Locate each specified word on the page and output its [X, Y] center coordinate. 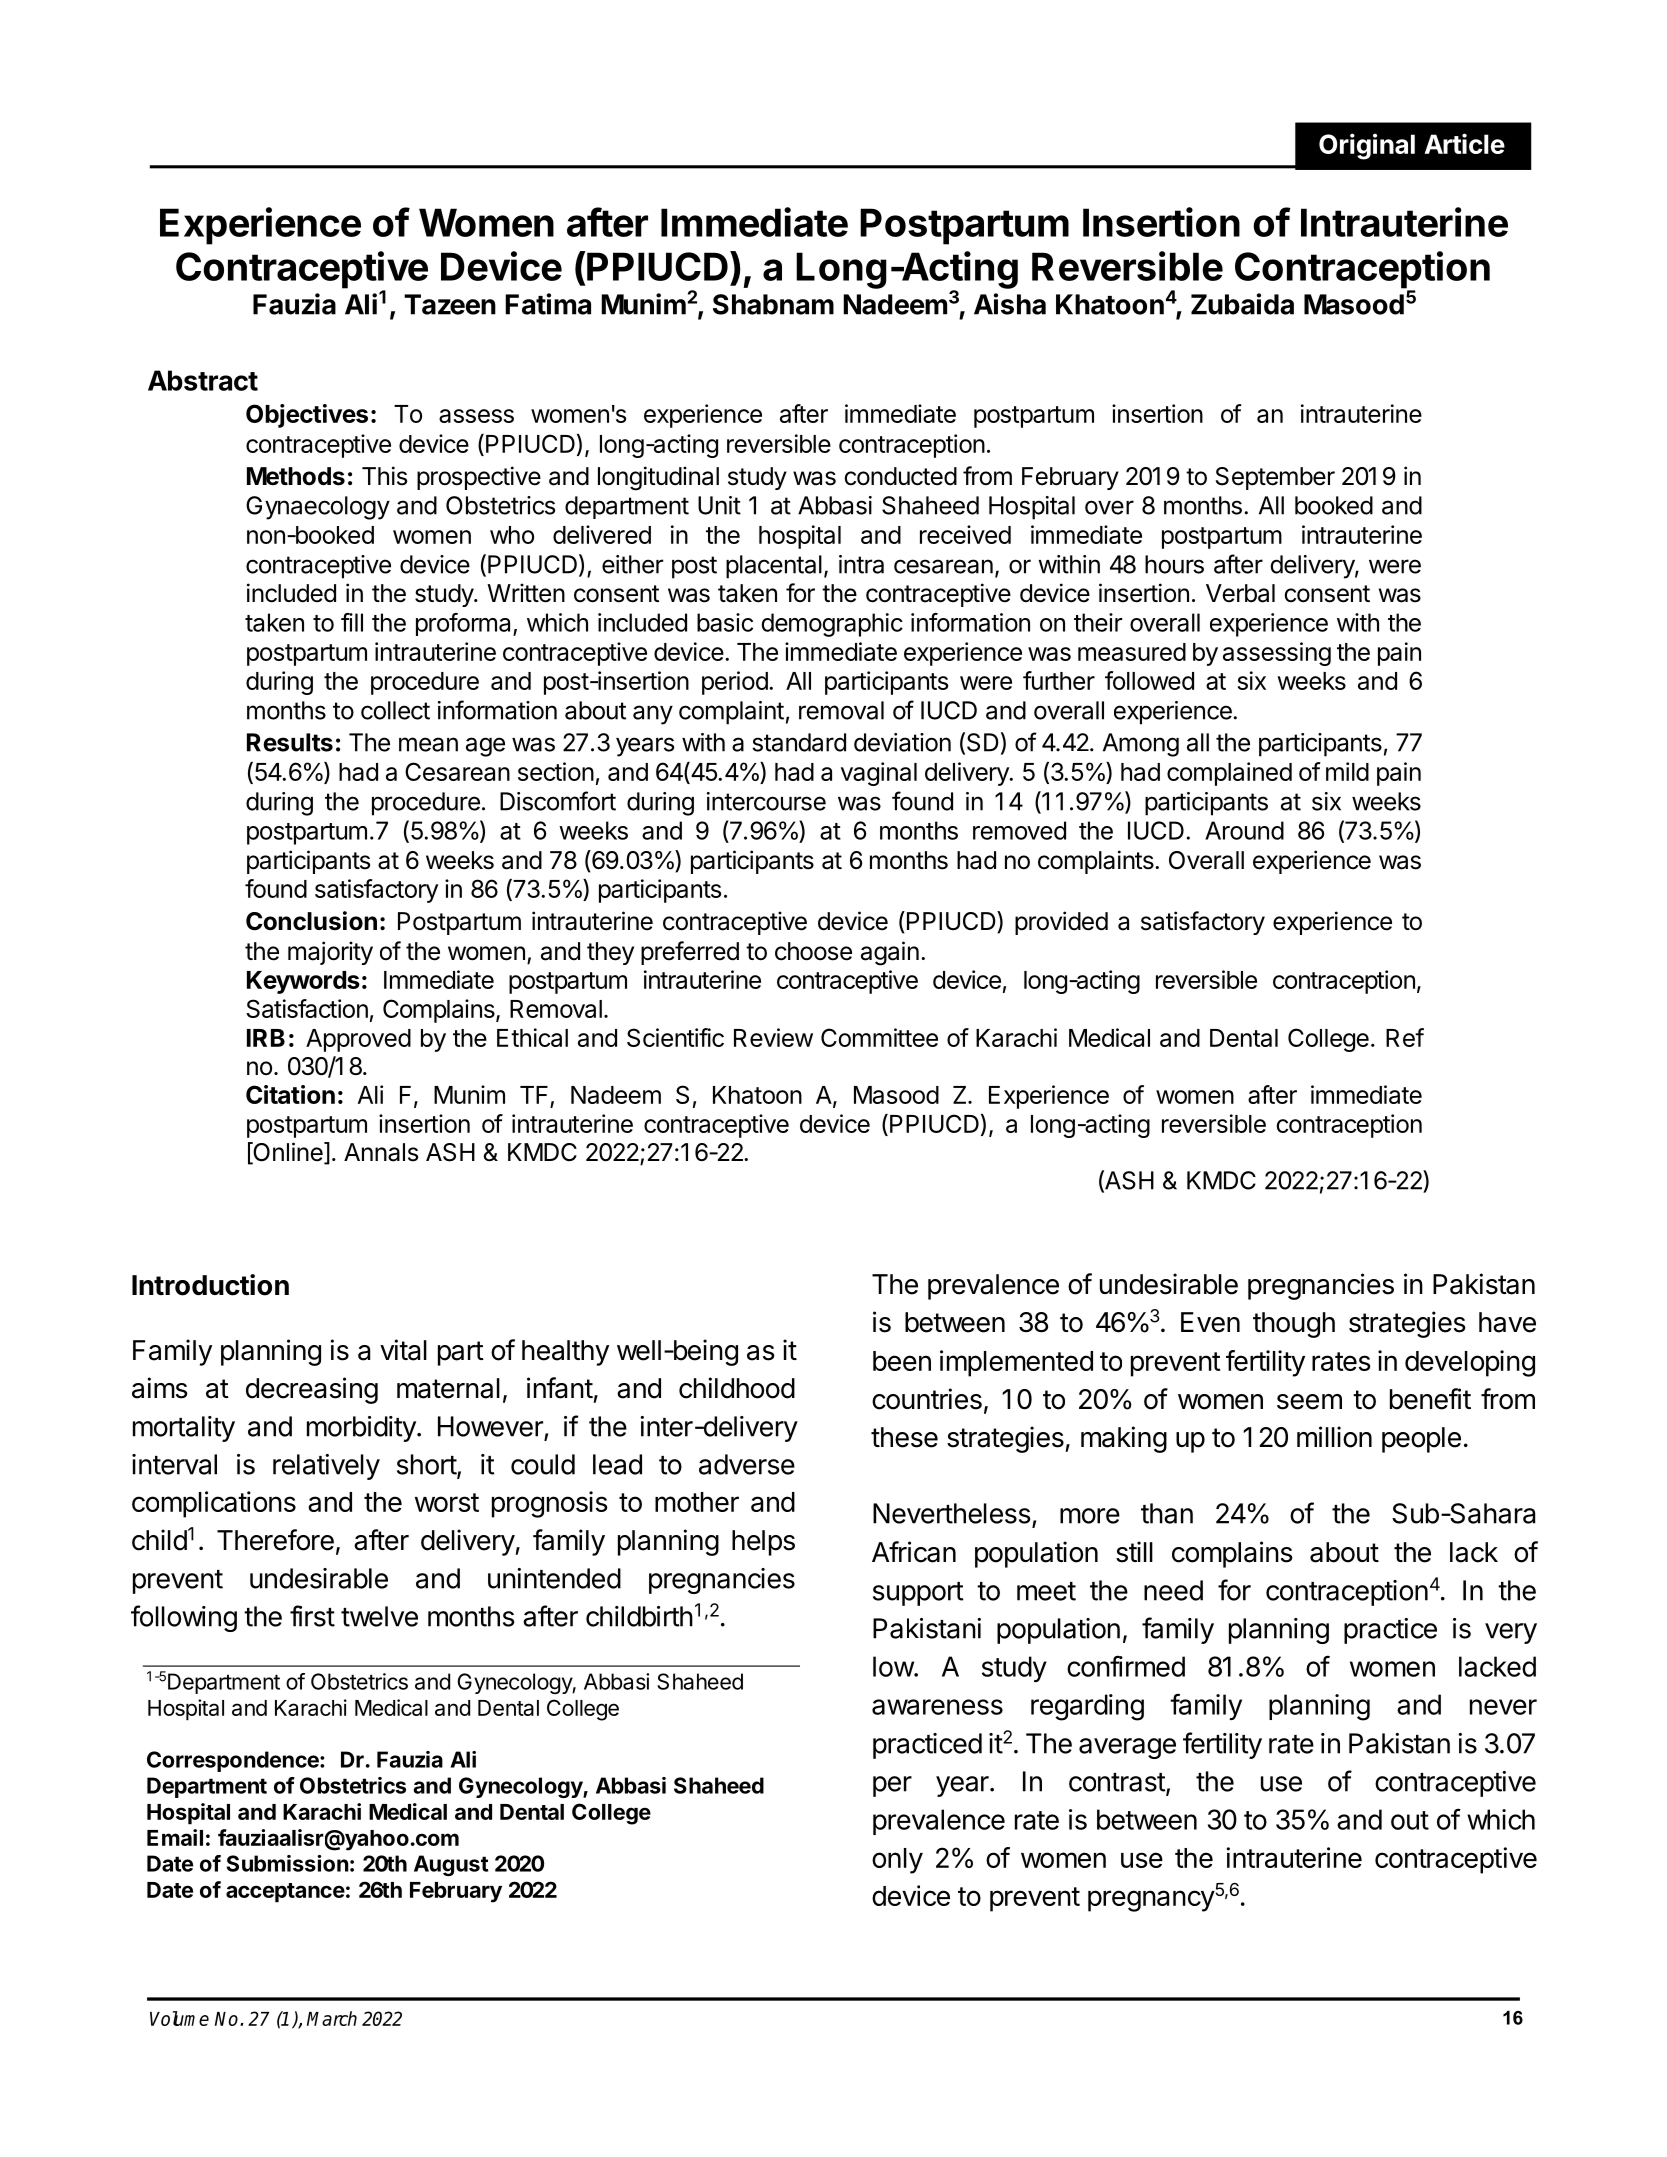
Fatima [548, 304]
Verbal [1240, 593]
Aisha [1010, 304]
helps [763, 1543]
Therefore [275, 1540]
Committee [879, 1037]
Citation [290, 1094]
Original [1367, 146]
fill [352, 622]
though [1294, 1325]
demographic [832, 625]
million [1334, 1437]
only [897, 1861]
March [332, 2018]
